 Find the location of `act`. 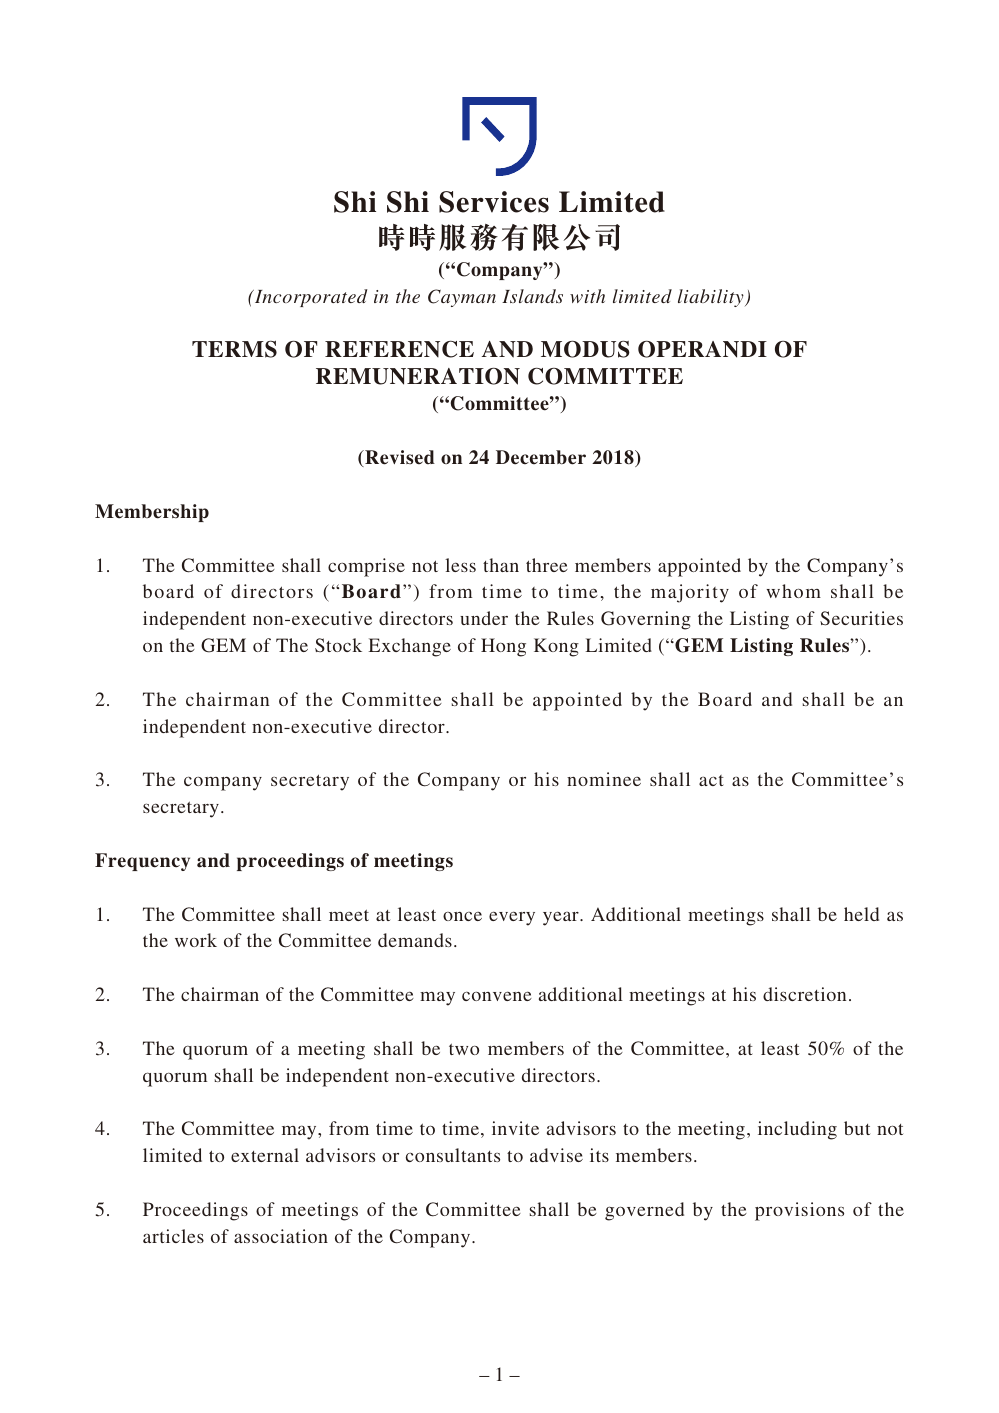

act is located at coordinates (711, 780).
